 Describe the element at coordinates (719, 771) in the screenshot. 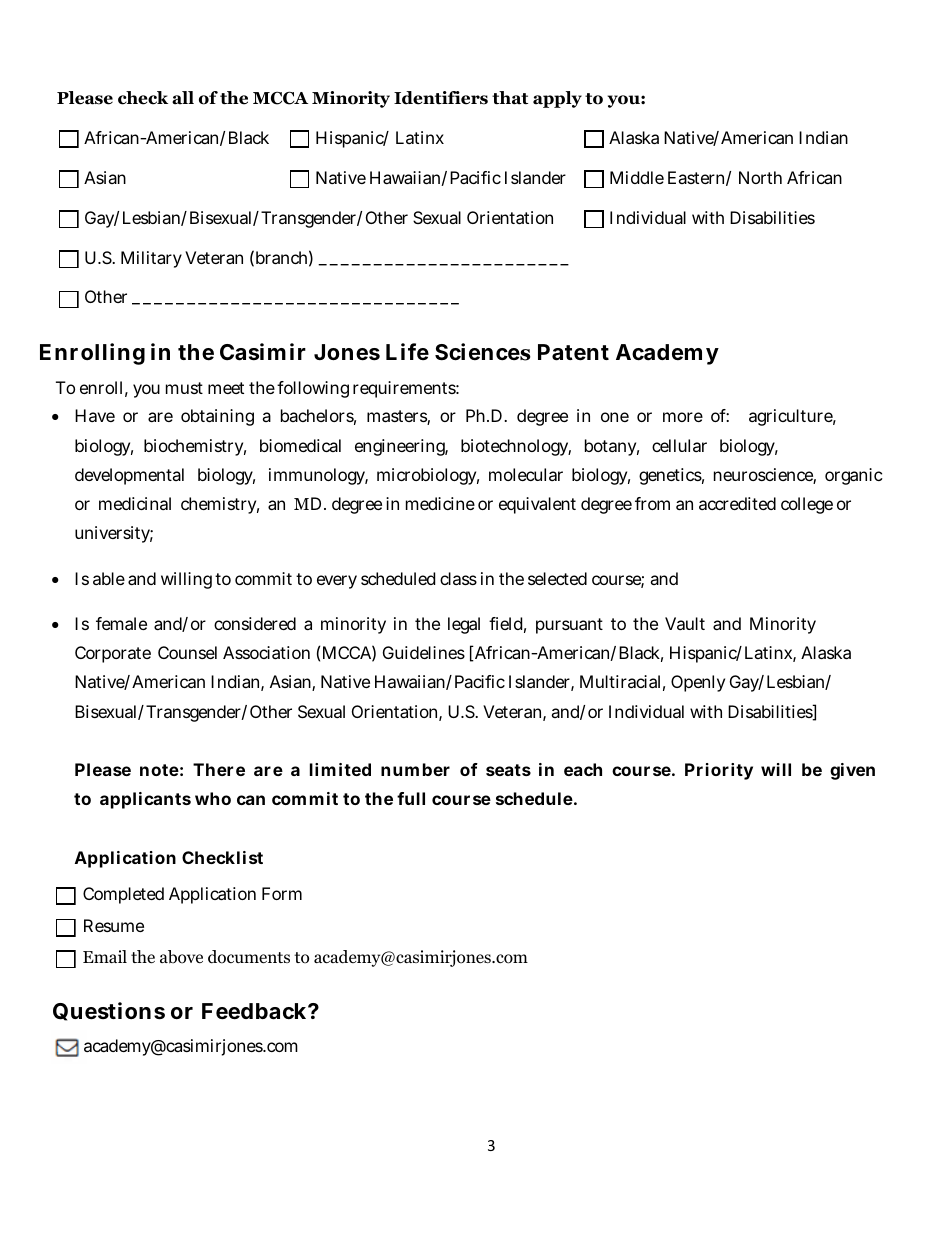

I see `Priority` at that location.
